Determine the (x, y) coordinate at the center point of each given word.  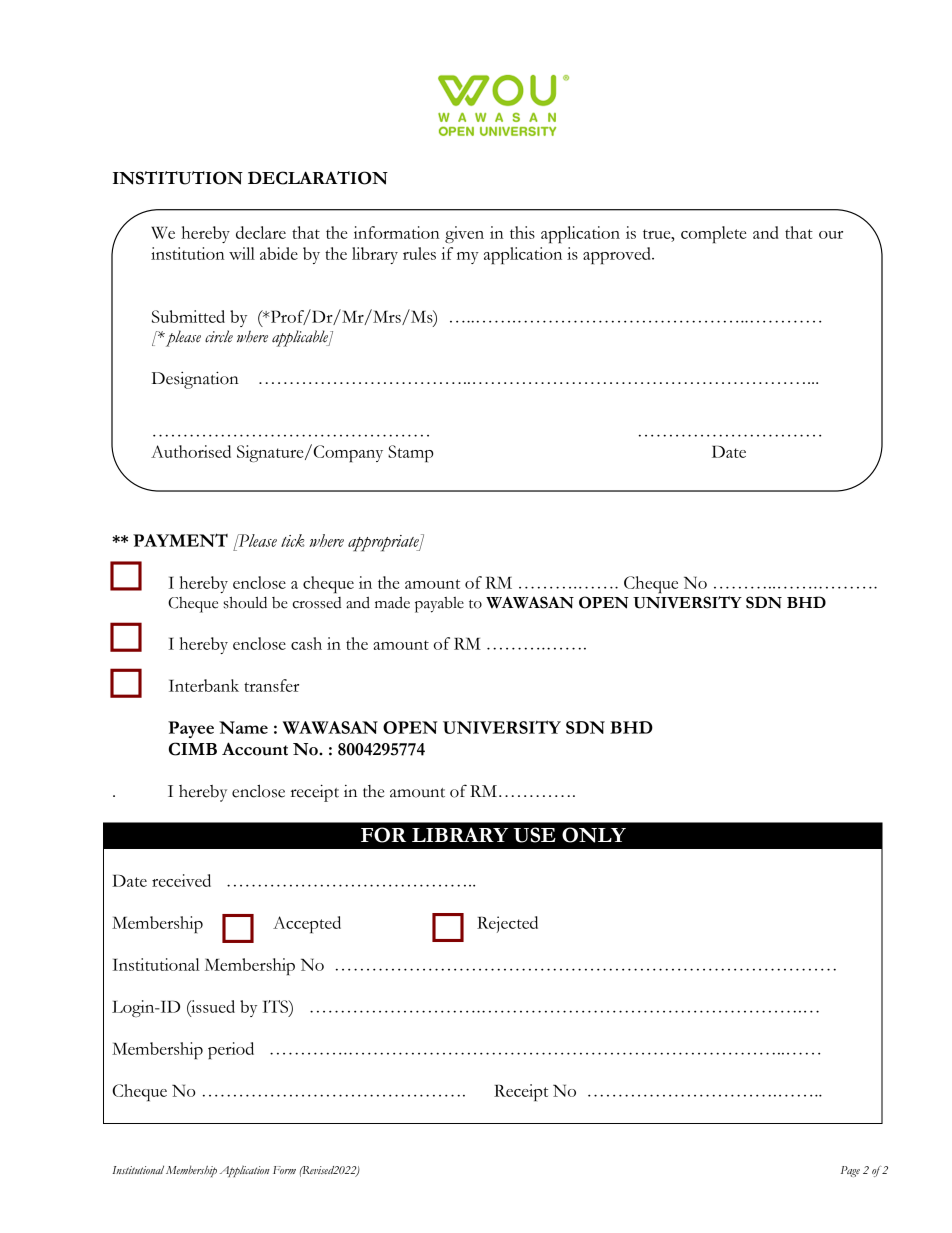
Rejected (507, 924)
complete (713, 234)
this (522, 232)
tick (293, 540)
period (231, 1050)
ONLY (594, 835)
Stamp (411, 453)
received (181, 880)
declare (261, 232)
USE (534, 835)
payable (439, 605)
